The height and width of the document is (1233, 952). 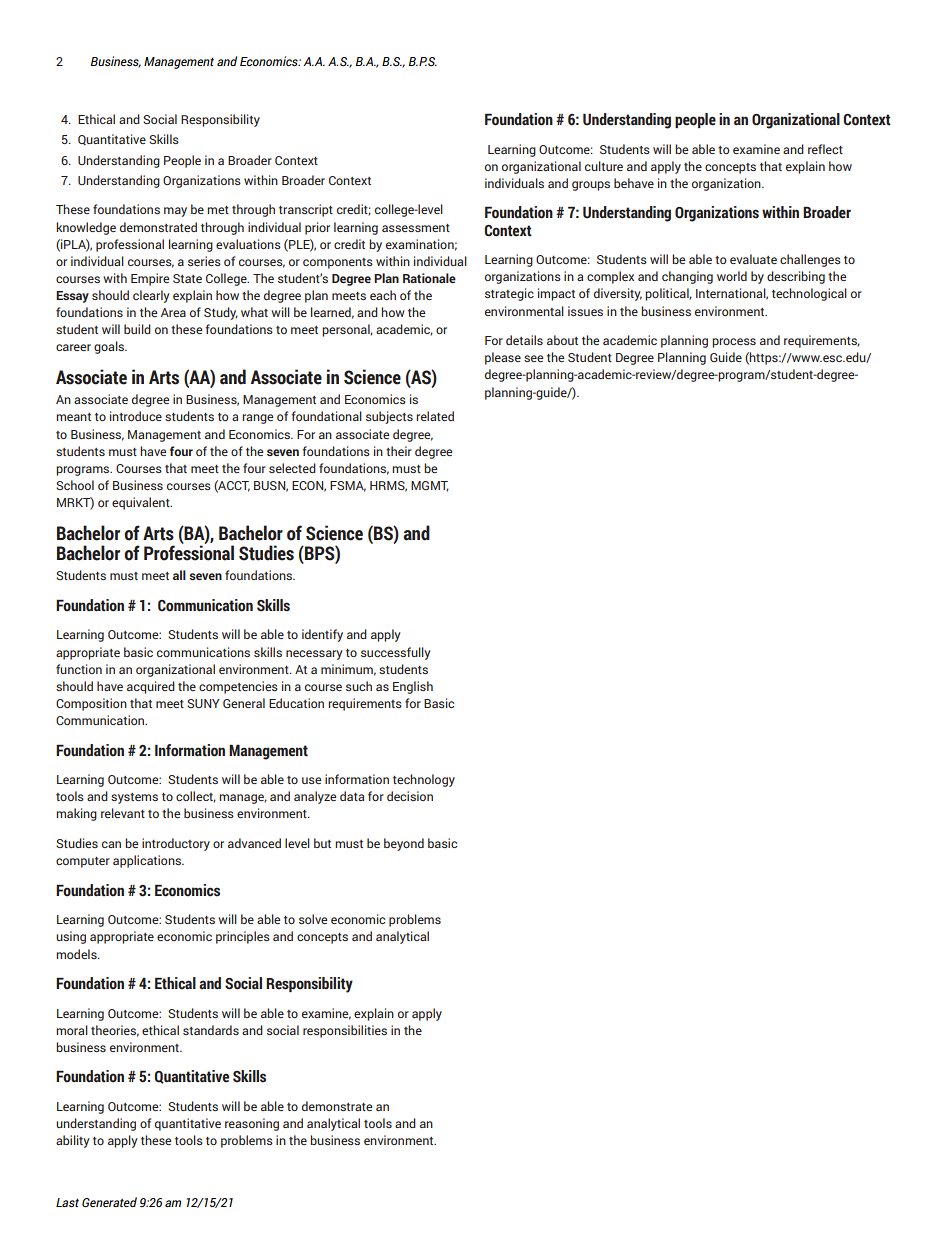 What do you see at coordinates (175, 212) in the document?
I see `may` at bounding box center [175, 212].
